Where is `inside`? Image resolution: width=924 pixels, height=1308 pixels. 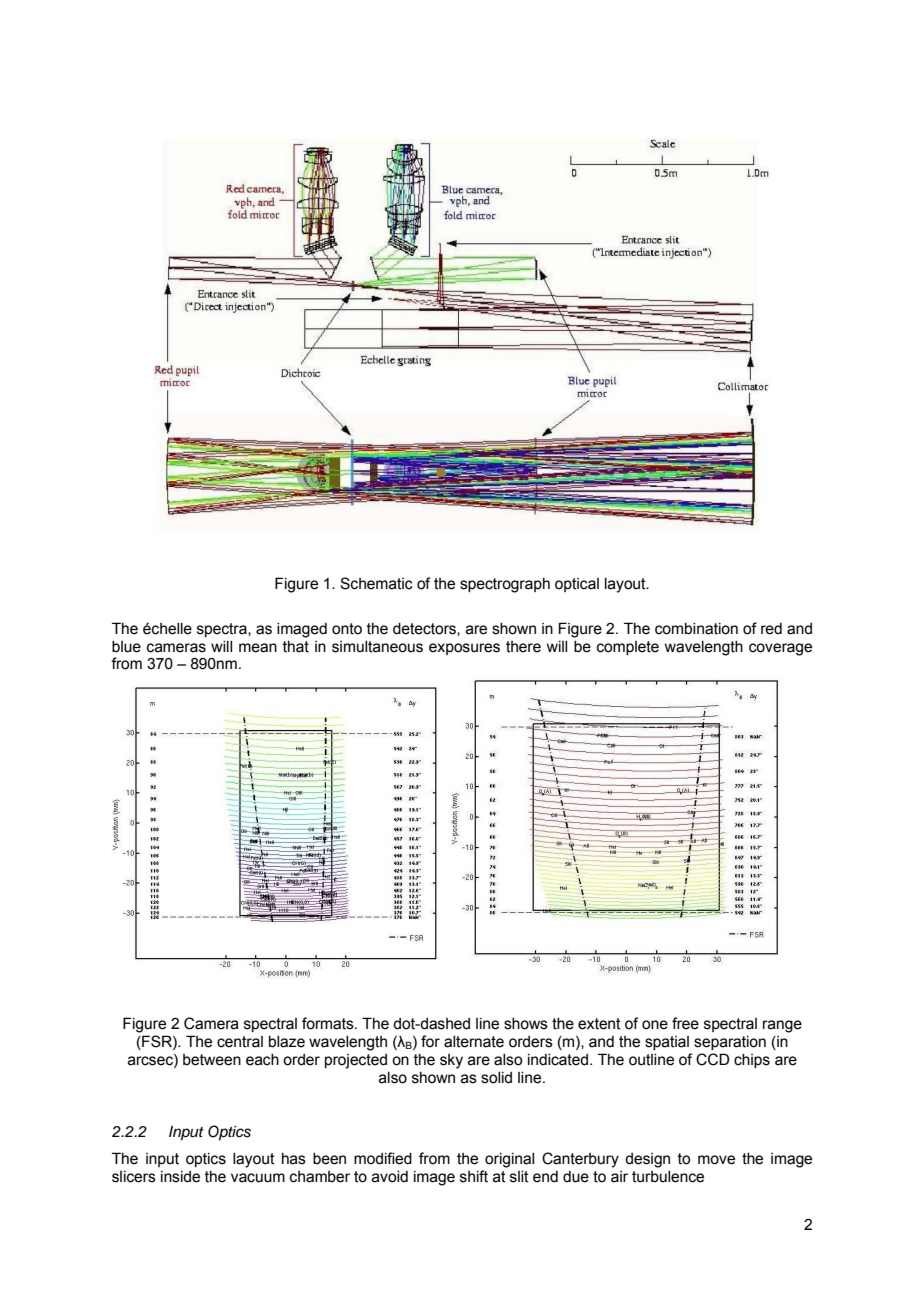 inside is located at coordinates (180, 1177).
